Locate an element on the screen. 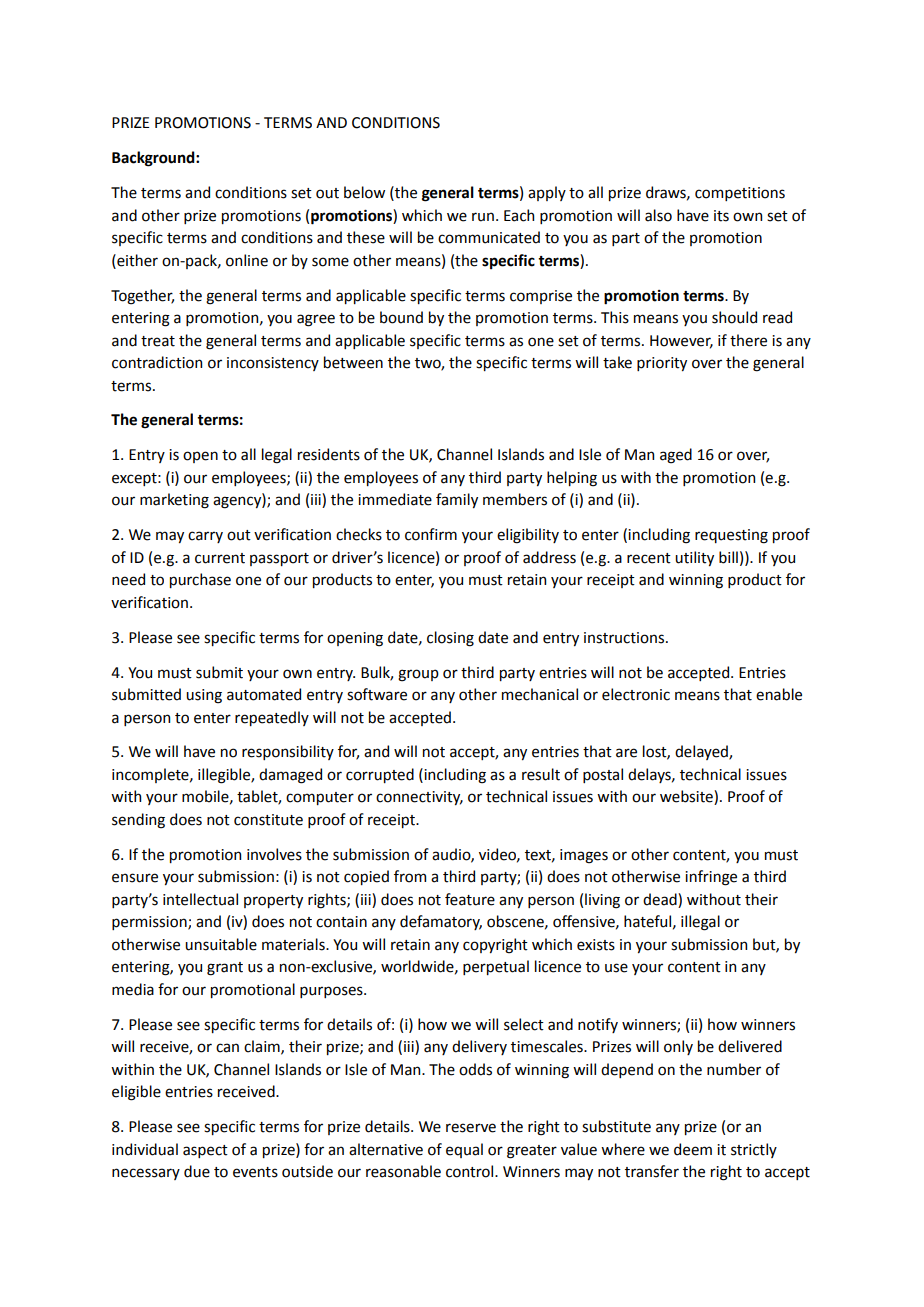  run is located at coordinates (483, 217).
